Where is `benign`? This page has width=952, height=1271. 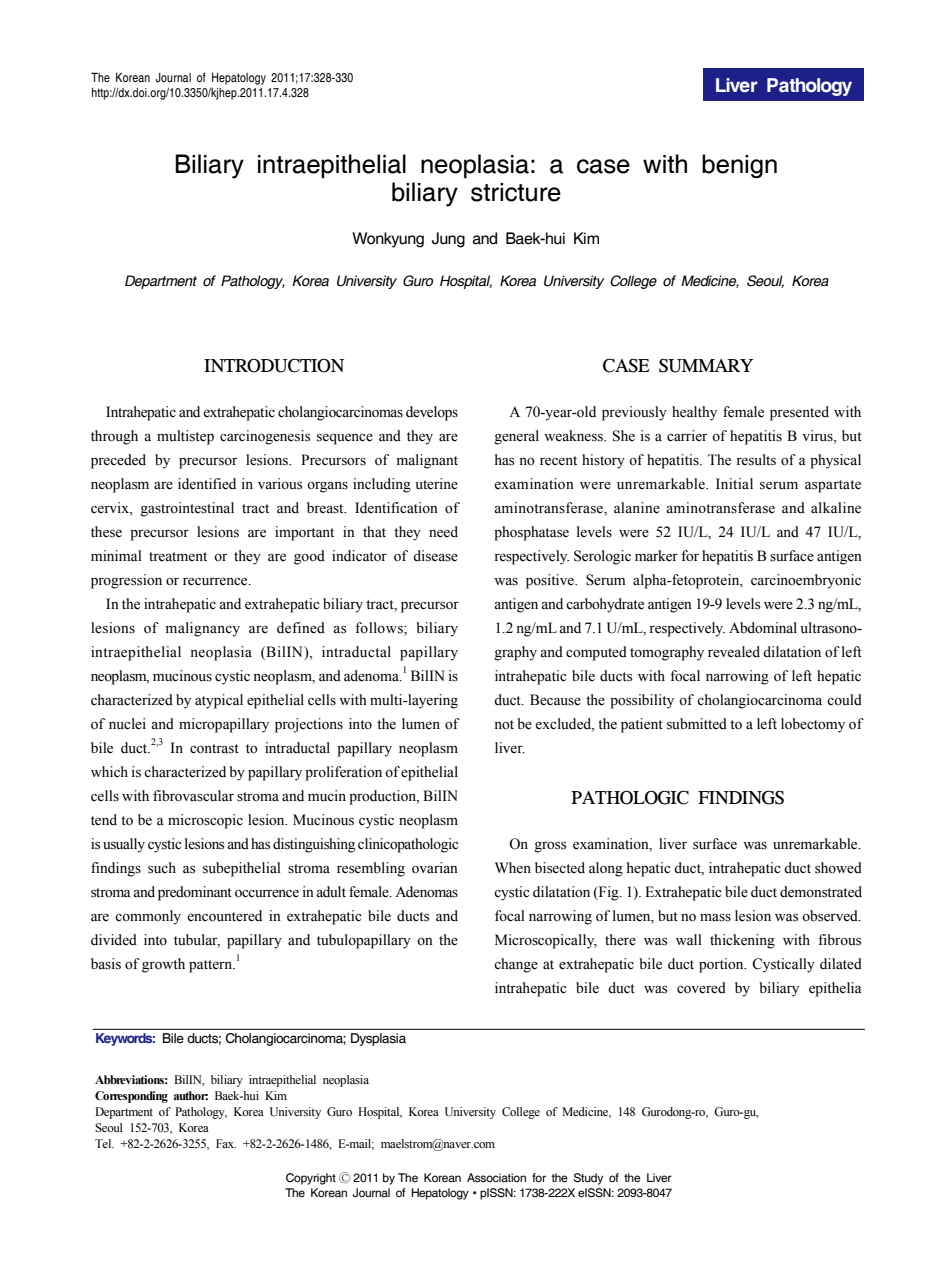
benign is located at coordinates (739, 166).
